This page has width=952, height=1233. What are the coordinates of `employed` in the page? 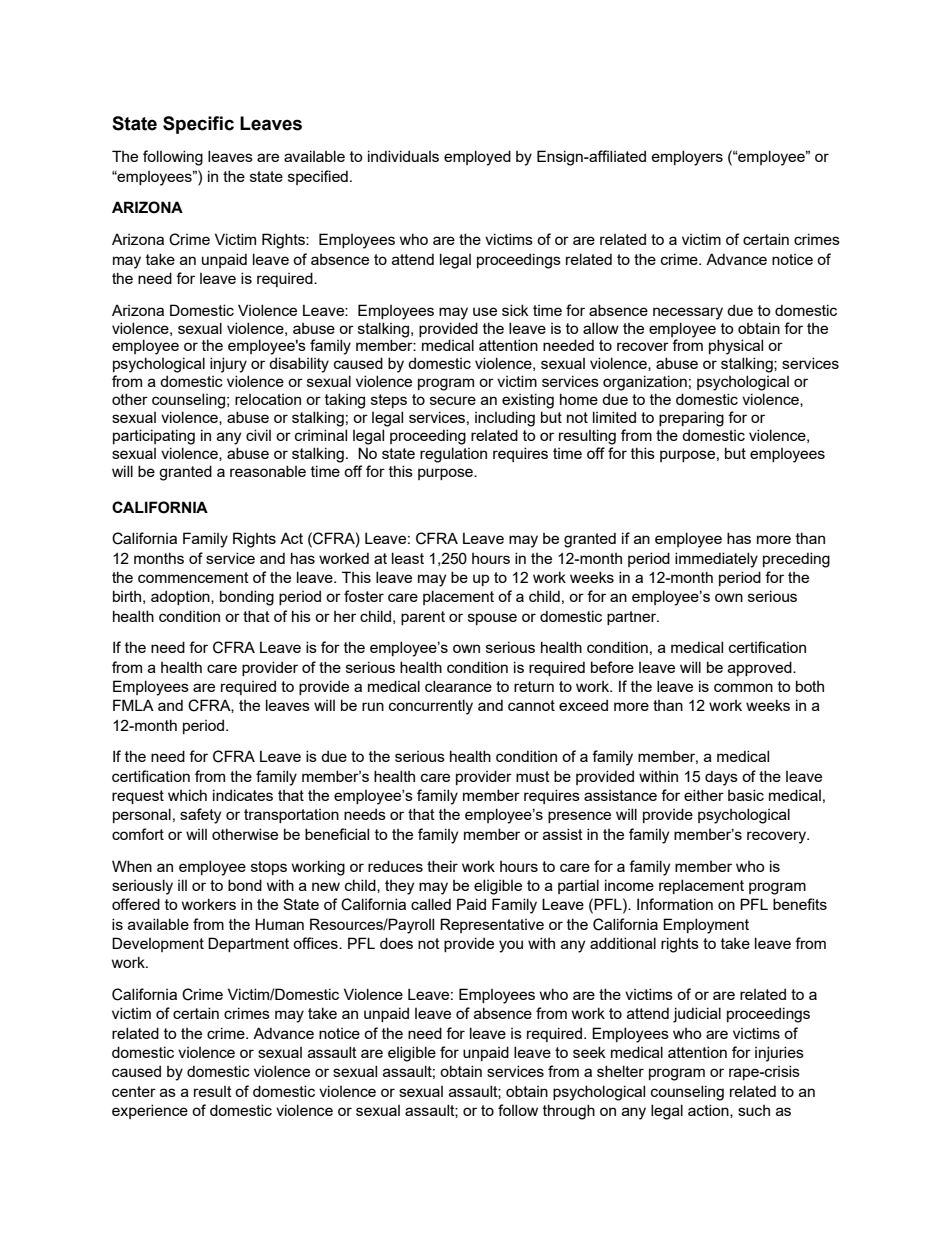 It's located at (477, 158).
